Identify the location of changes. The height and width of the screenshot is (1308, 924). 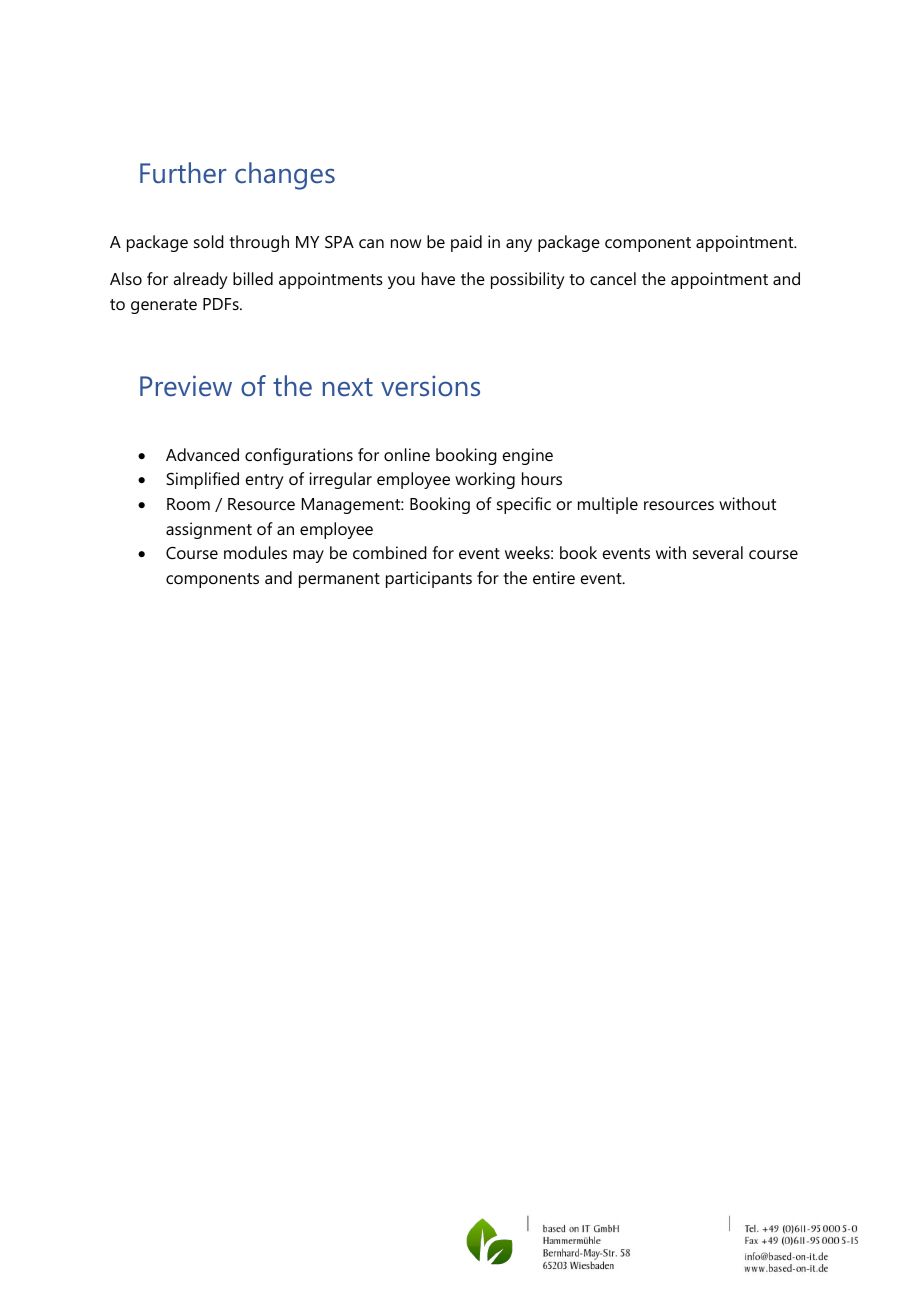
(285, 176).
